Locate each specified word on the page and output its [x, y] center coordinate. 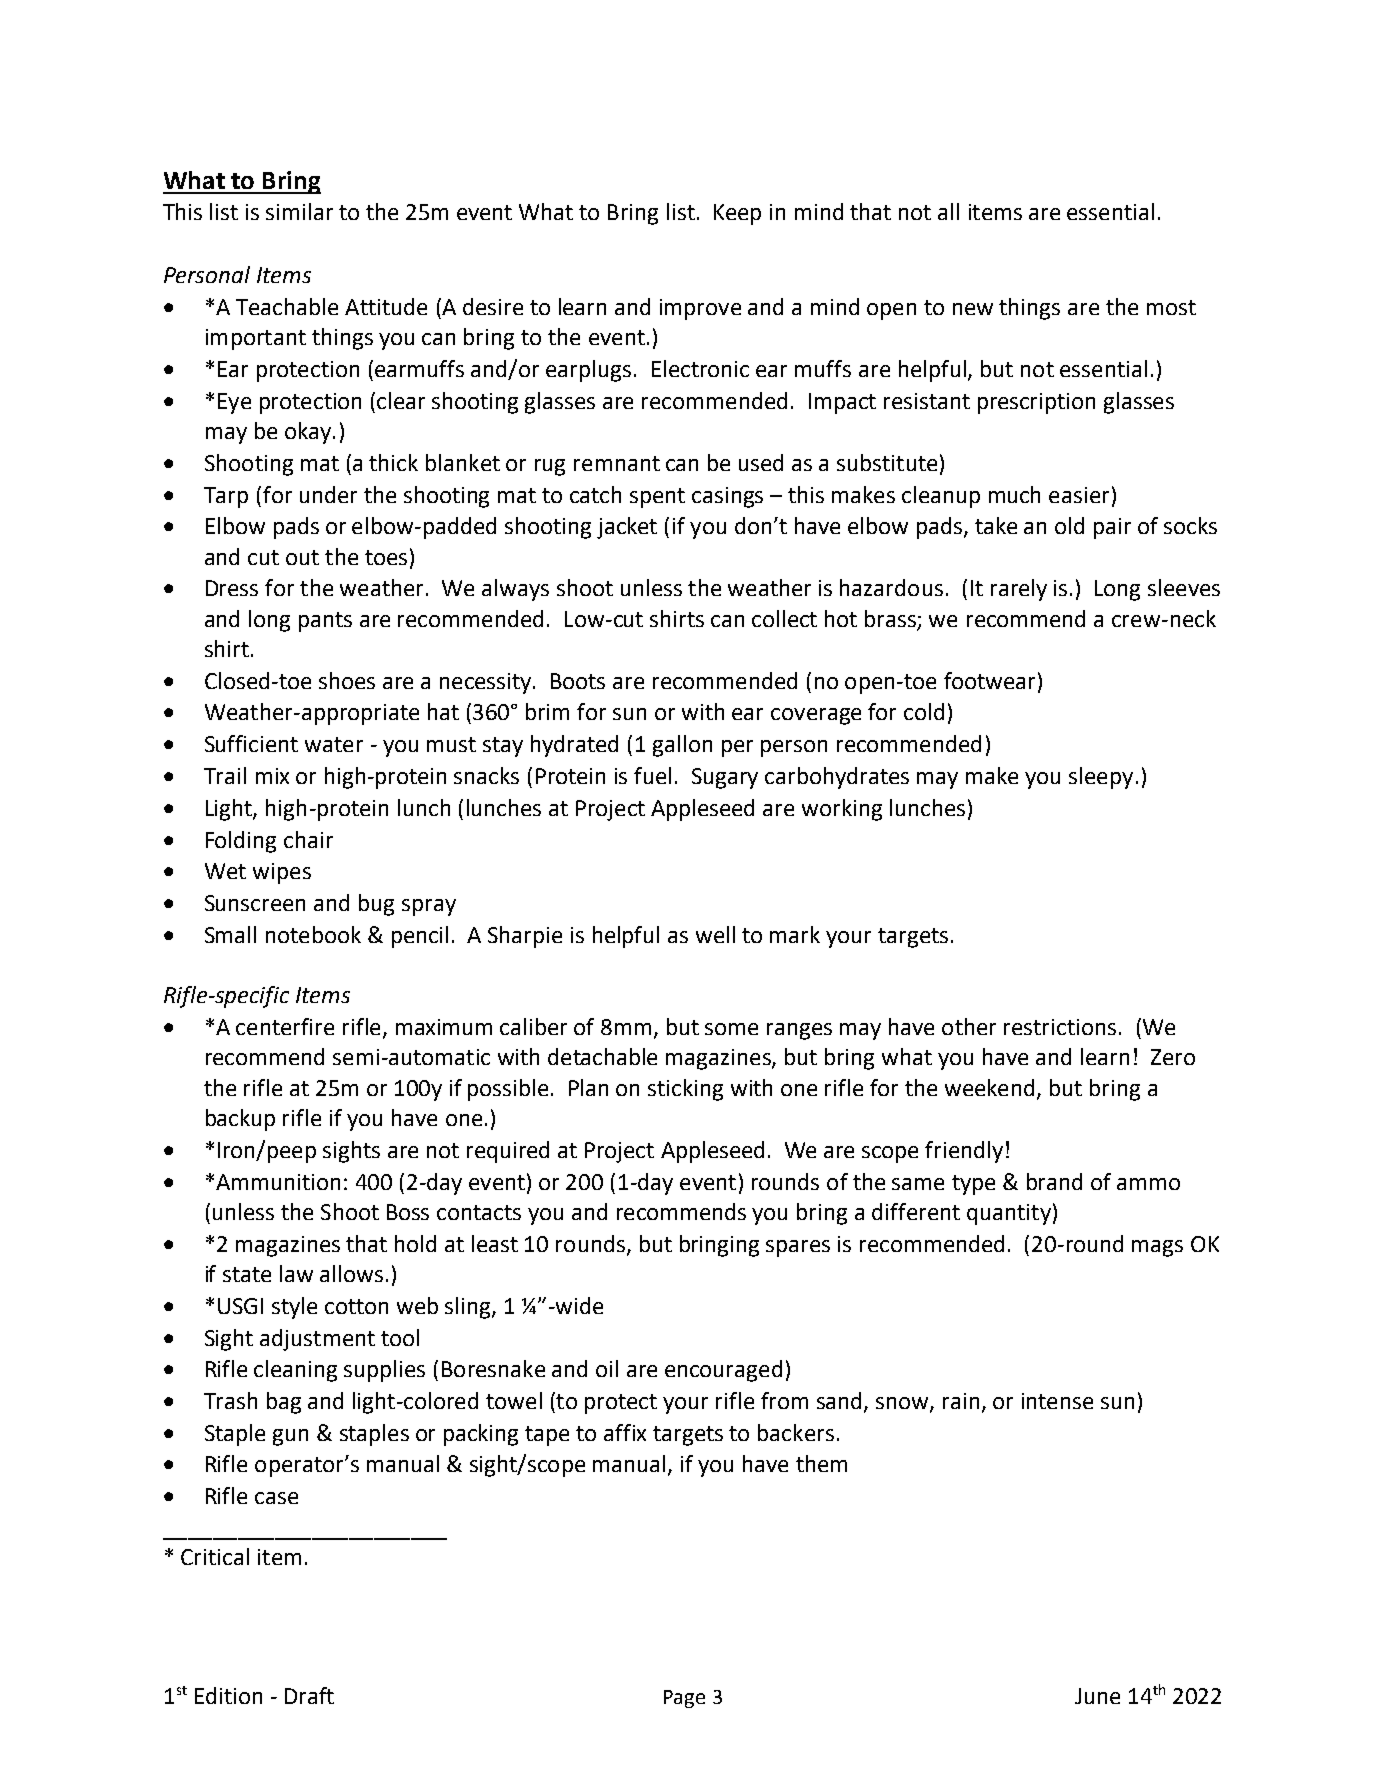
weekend [989, 1087]
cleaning [295, 1371]
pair [1112, 528]
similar [299, 211]
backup [240, 1120]
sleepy [1101, 778]
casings [727, 497]
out [302, 557]
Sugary [725, 778]
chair [308, 839]
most [1171, 307]
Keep [737, 214]
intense [1057, 1401]
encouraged [723, 1371]
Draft [309, 1695]
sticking [685, 1090]
